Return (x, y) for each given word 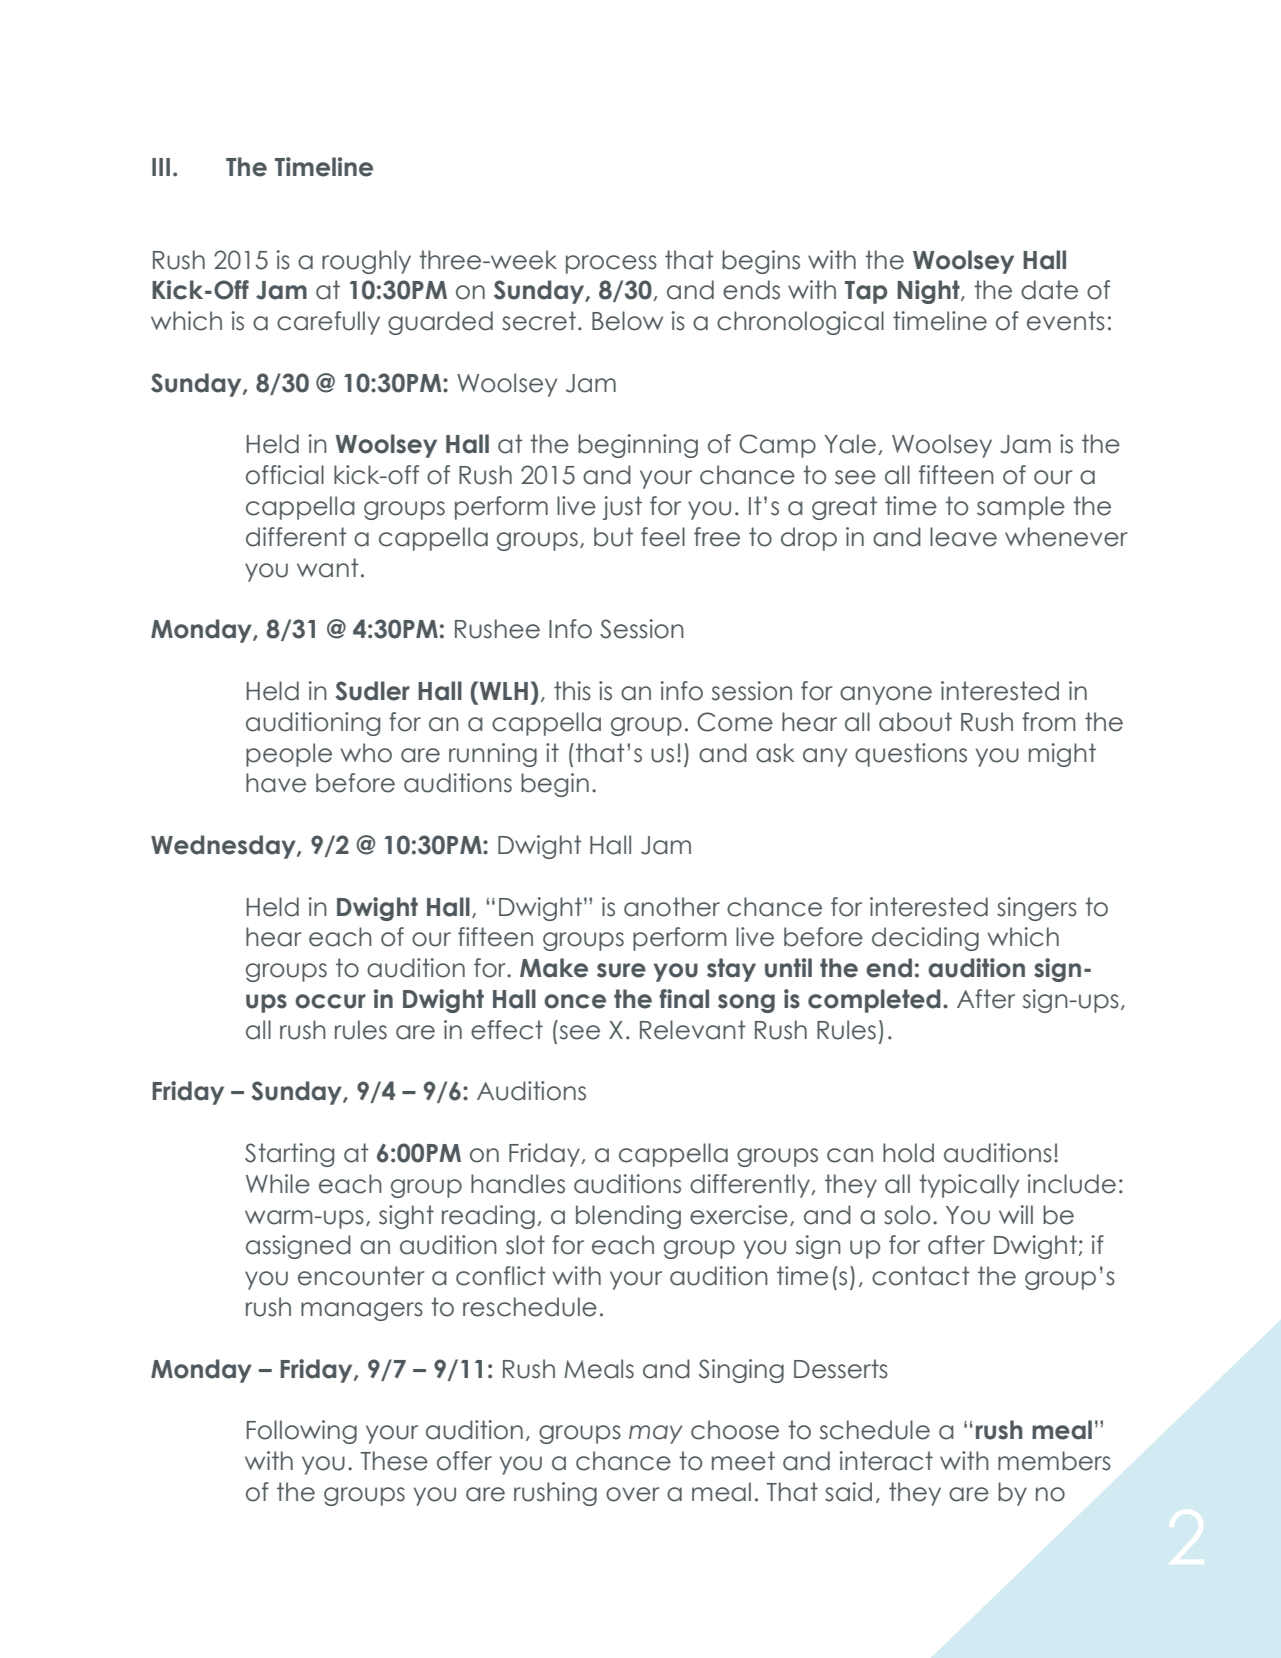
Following (302, 1432)
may (656, 1434)
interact (886, 1461)
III (161, 167)
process (611, 264)
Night (929, 292)
